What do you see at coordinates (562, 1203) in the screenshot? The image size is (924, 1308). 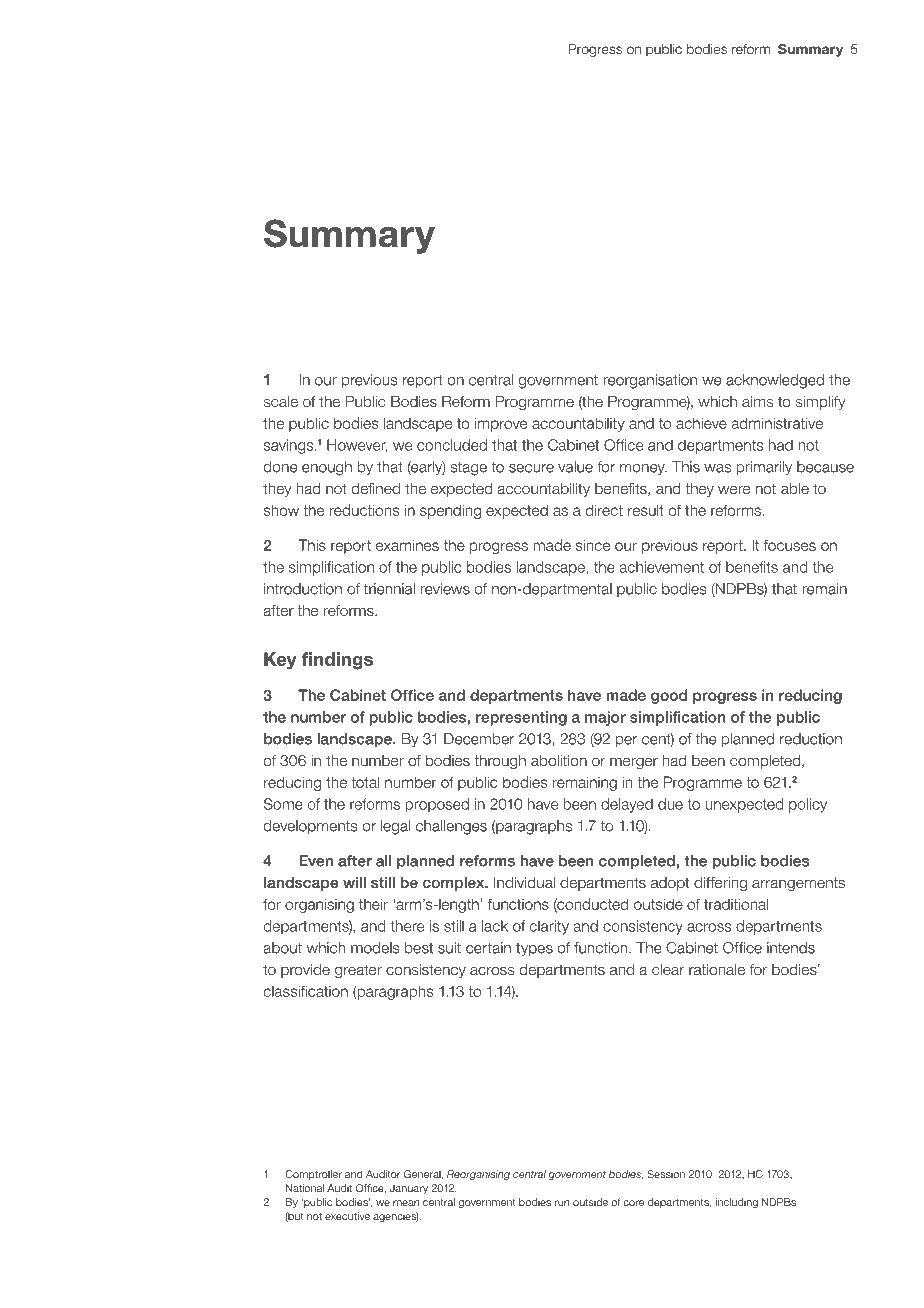 I see `run` at bounding box center [562, 1203].
